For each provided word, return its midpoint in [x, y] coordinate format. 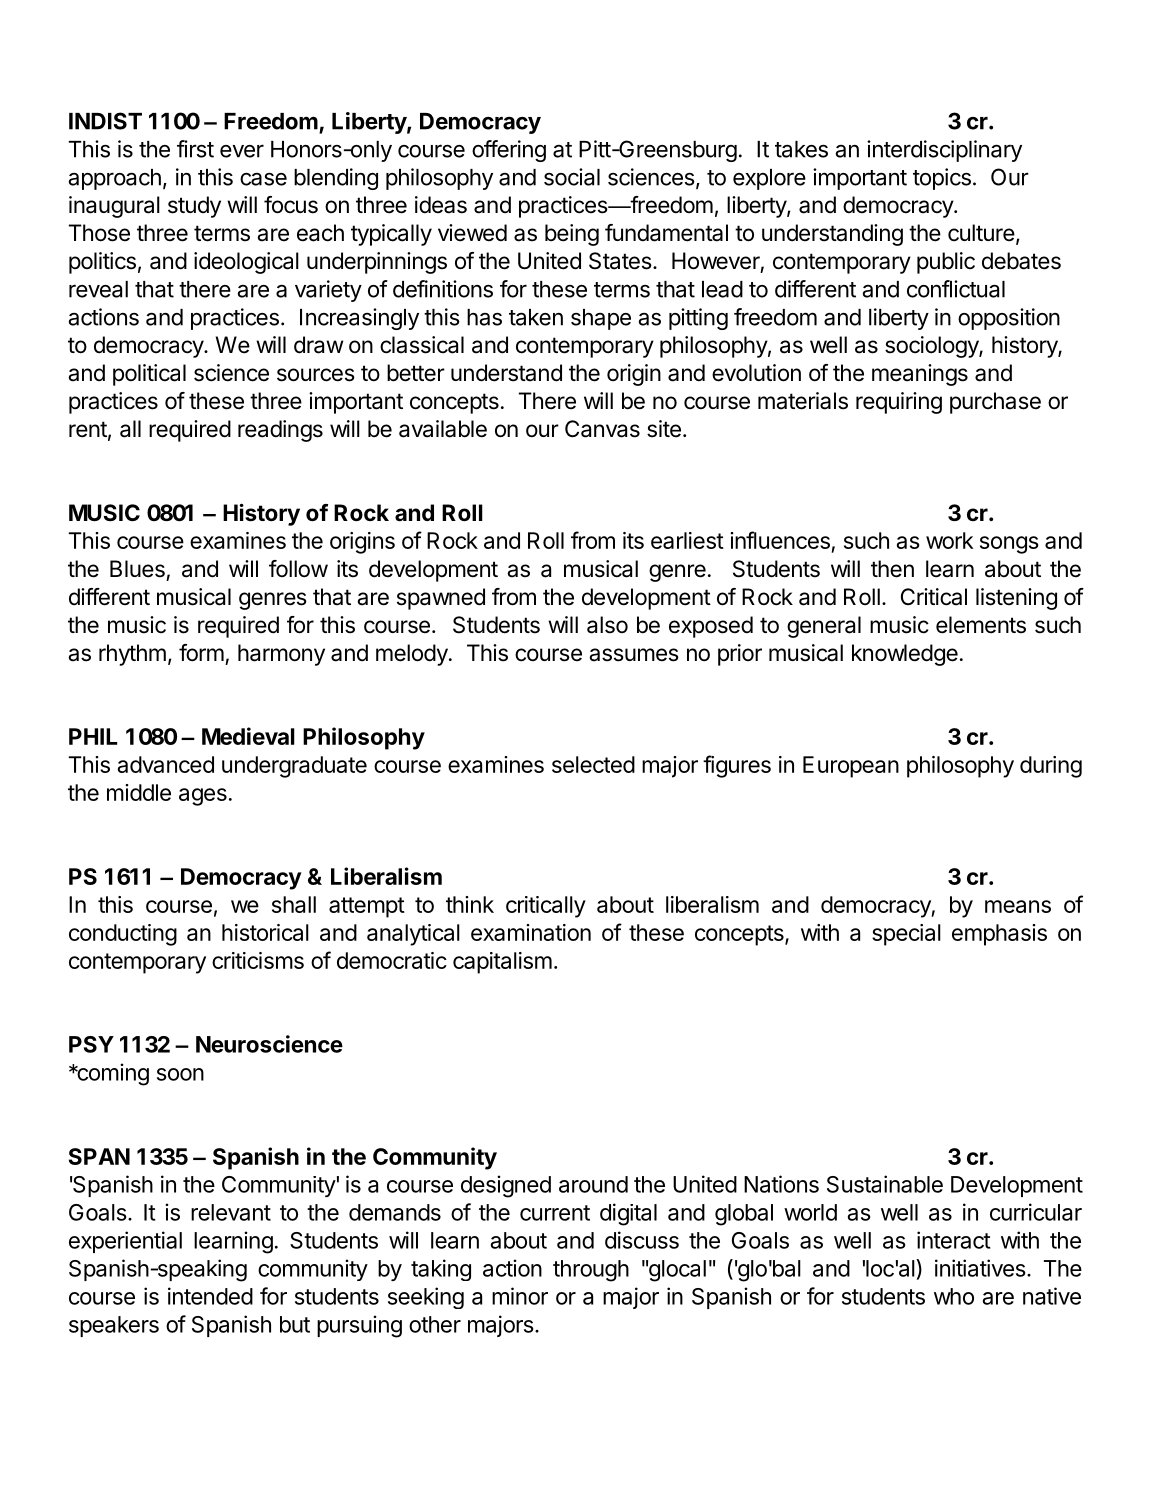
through [591, 1271]
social [572, 177]
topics [942, 179]
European [851, 767]
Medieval [248, 736]
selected [593, 764]
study [194, 207]
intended [210, 1296]
